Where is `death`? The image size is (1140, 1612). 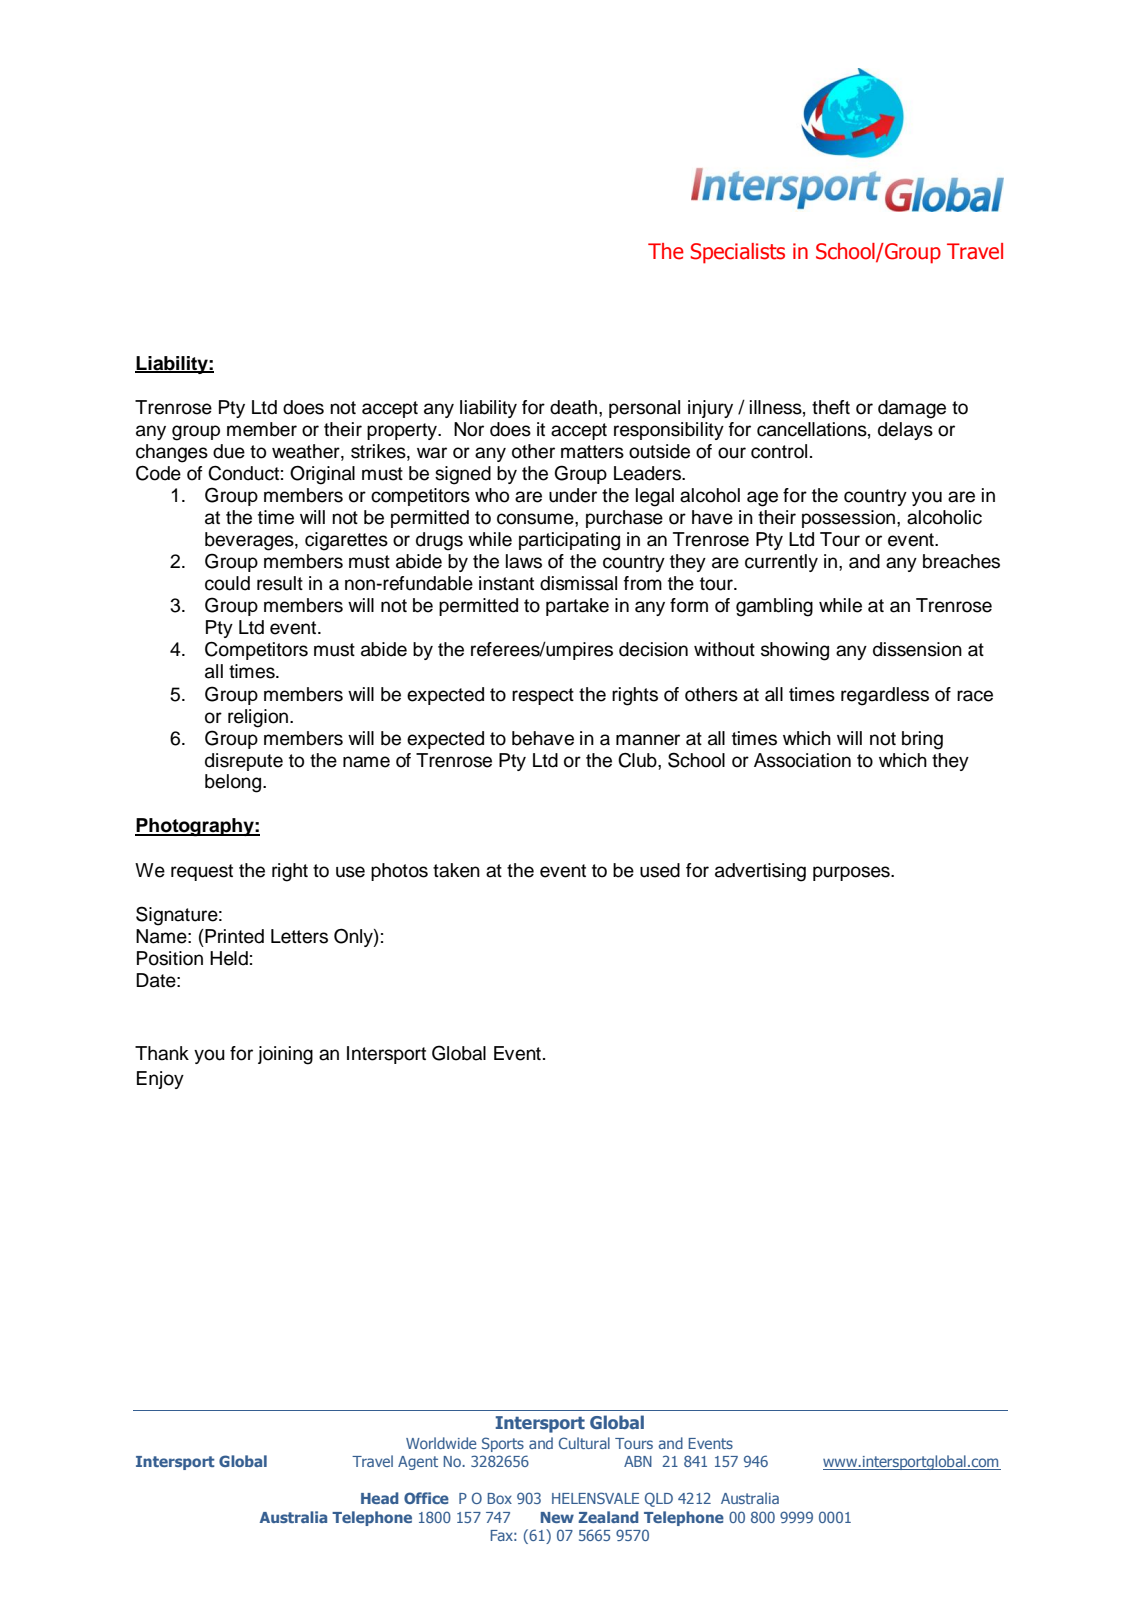 death is located at coordinates (573, 407).
